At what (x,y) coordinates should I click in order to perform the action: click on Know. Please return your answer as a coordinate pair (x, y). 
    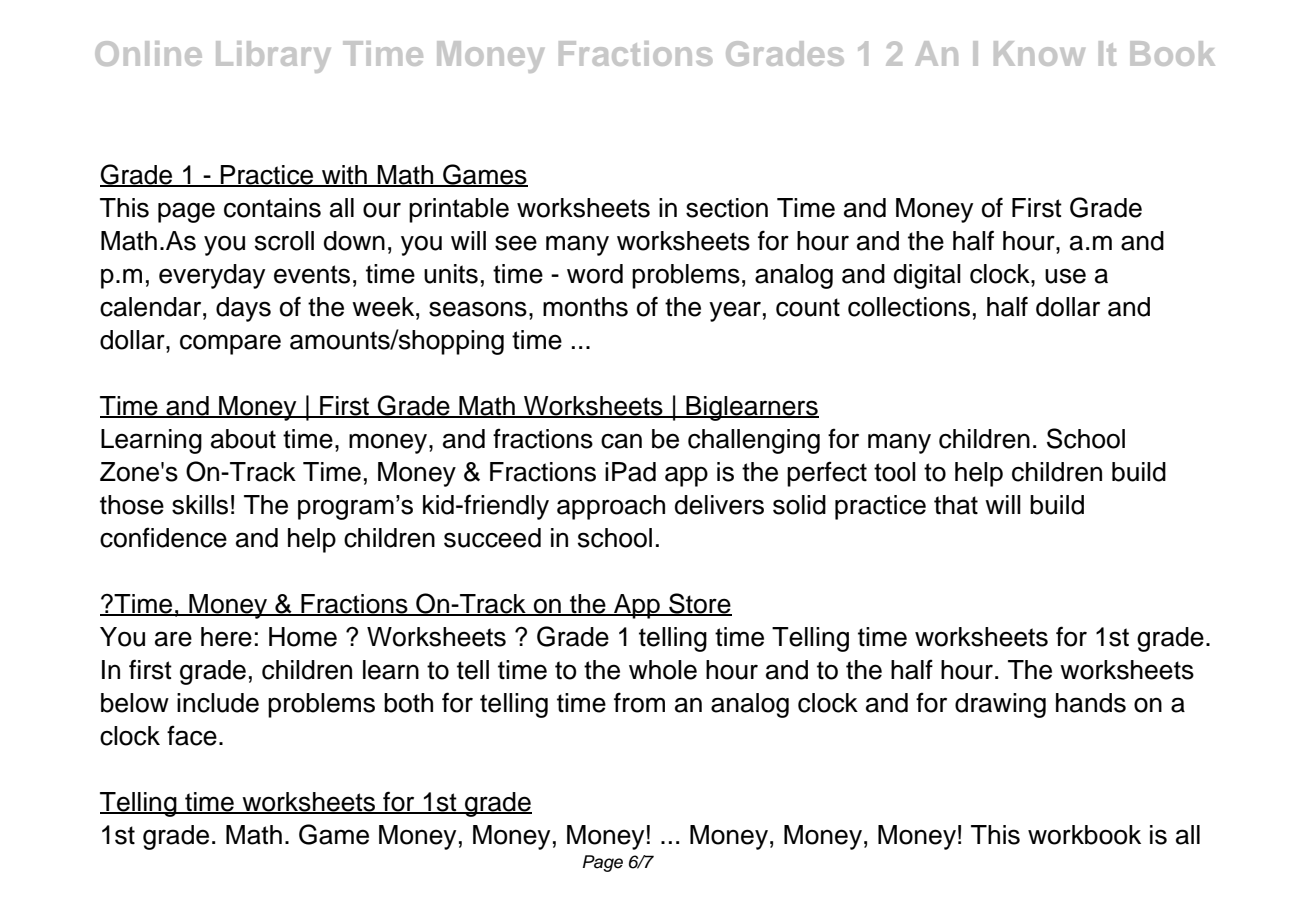
    Looking at the image, I should click on (1039, 53).
